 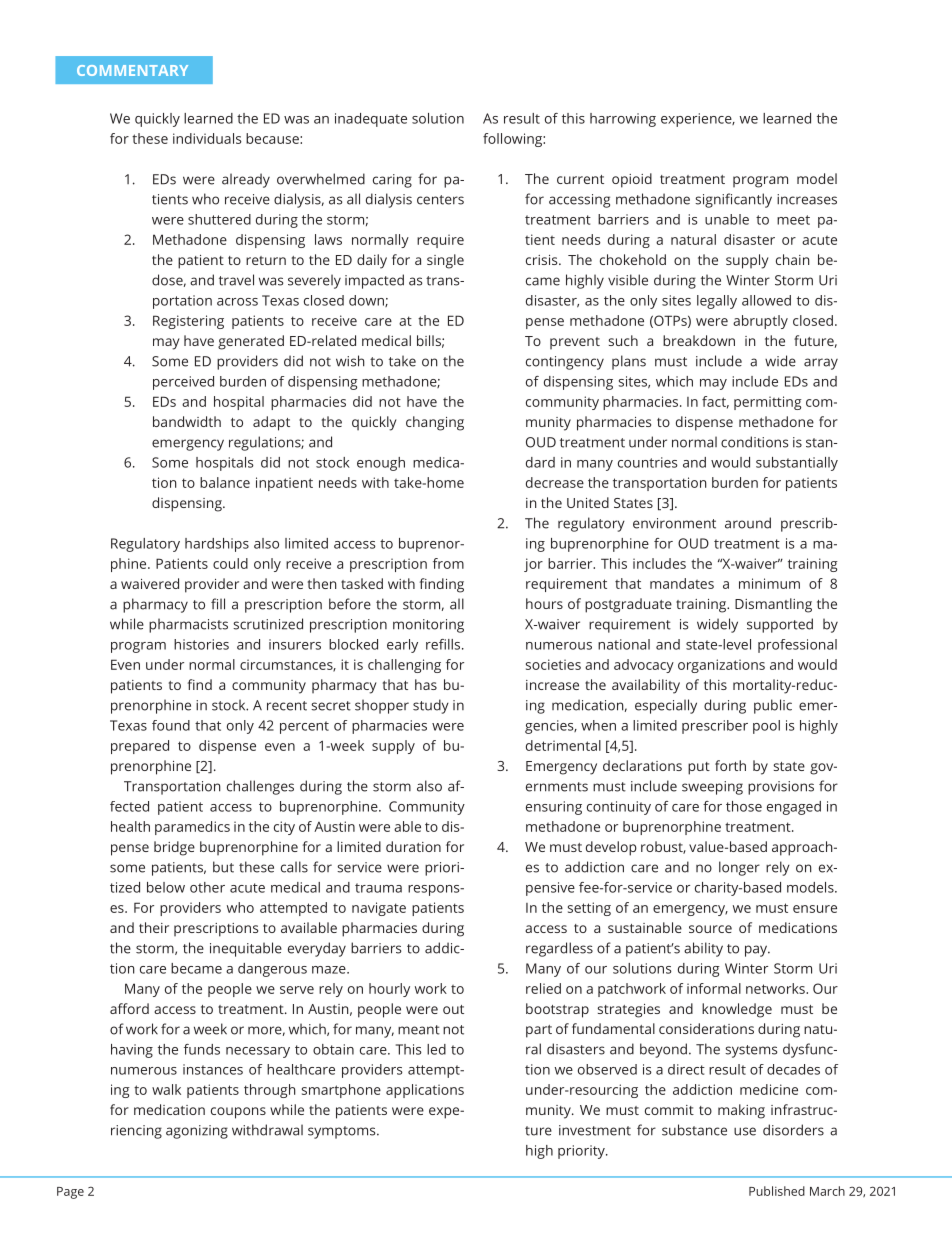 I want to click on walk, so click(x=166, y=1089).
